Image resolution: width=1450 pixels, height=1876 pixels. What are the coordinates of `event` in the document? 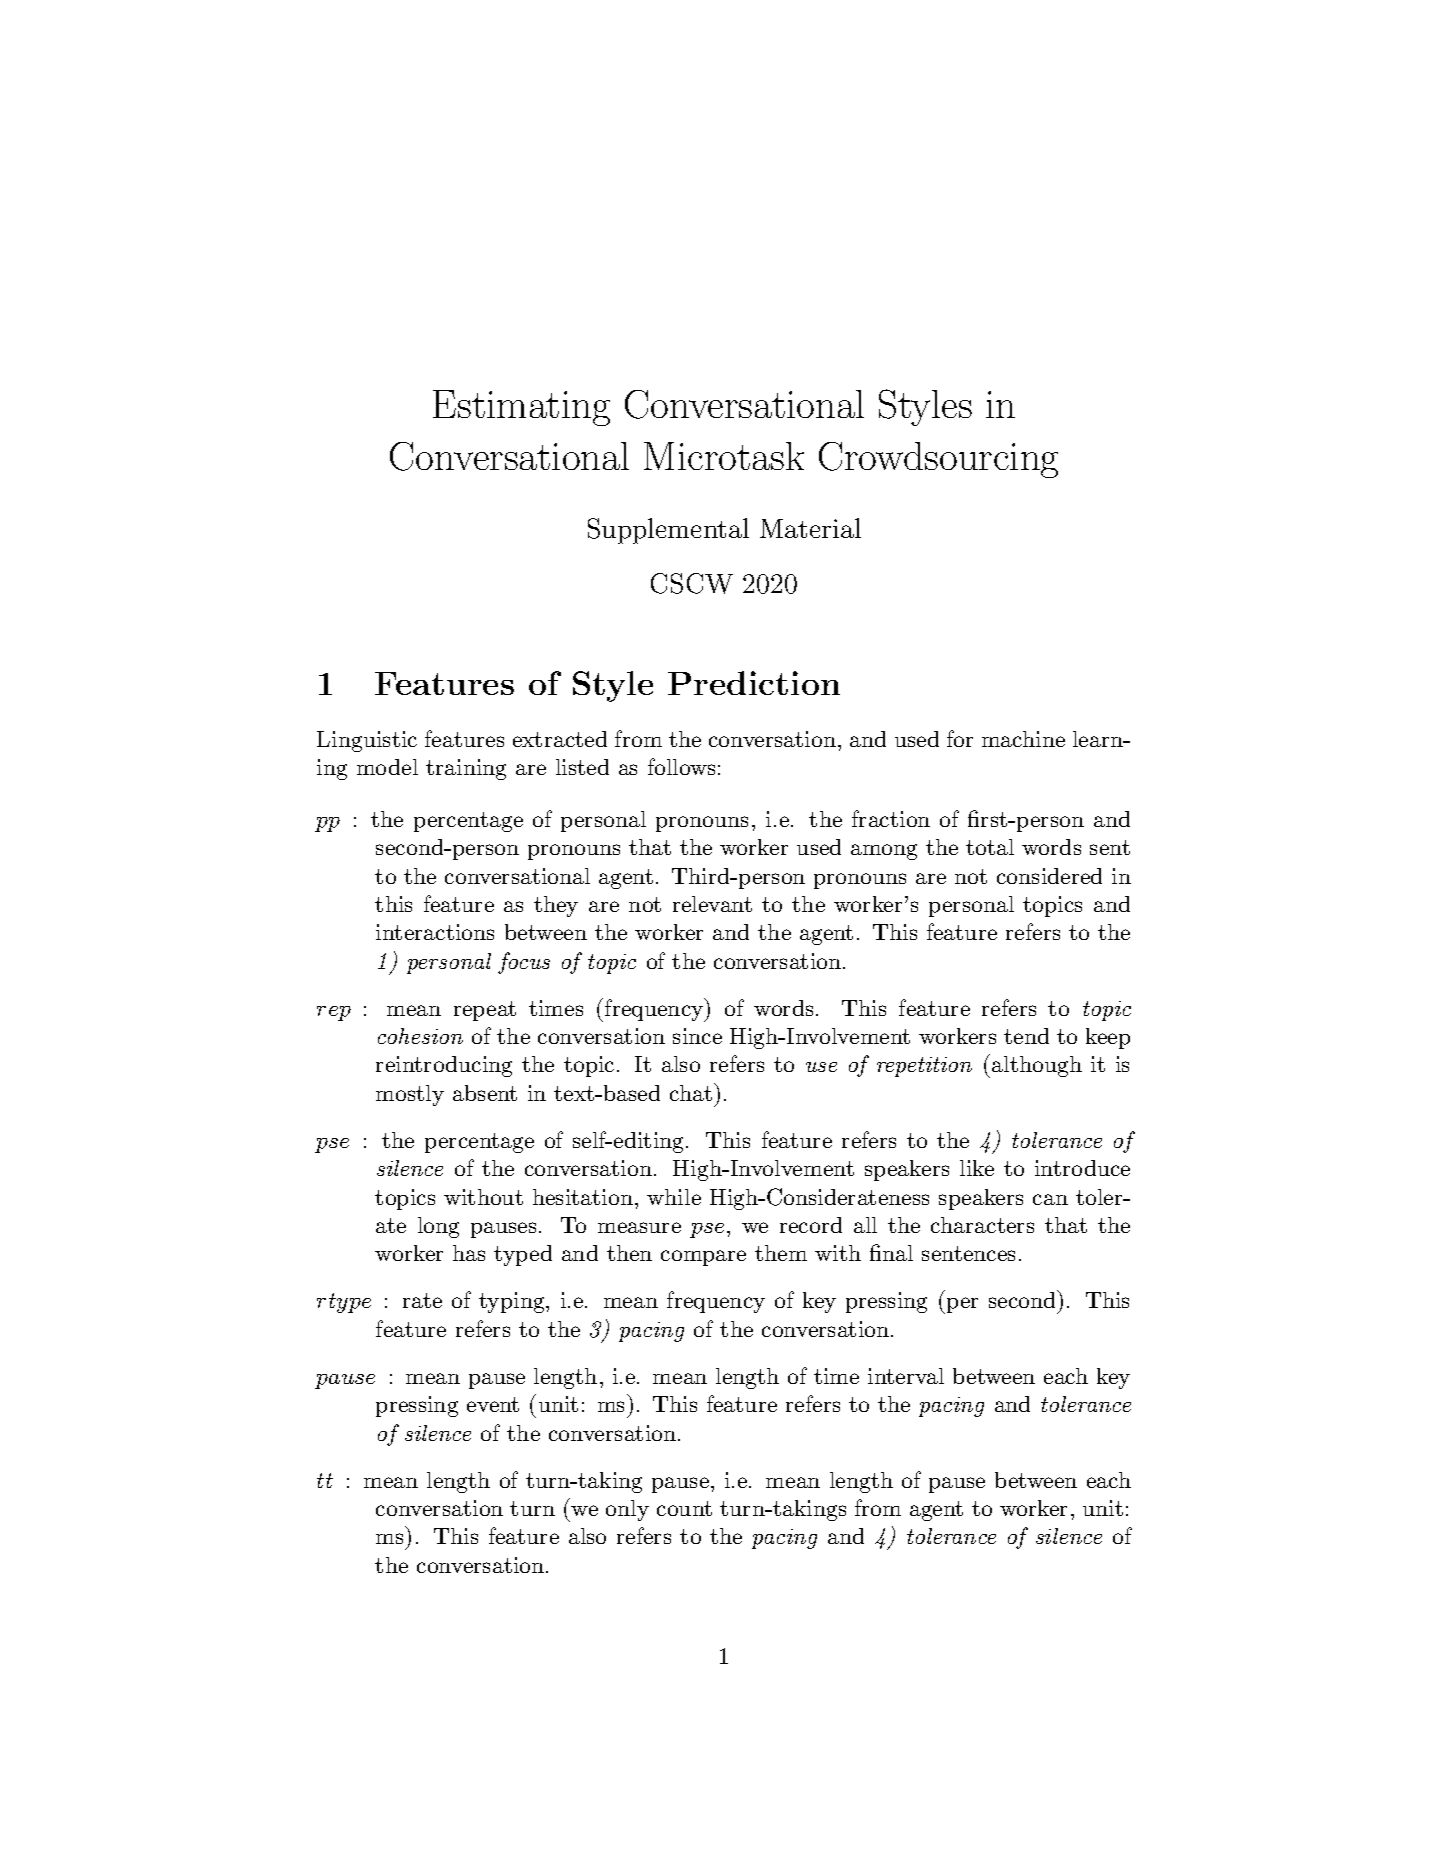 It's located at (493, 1404).
